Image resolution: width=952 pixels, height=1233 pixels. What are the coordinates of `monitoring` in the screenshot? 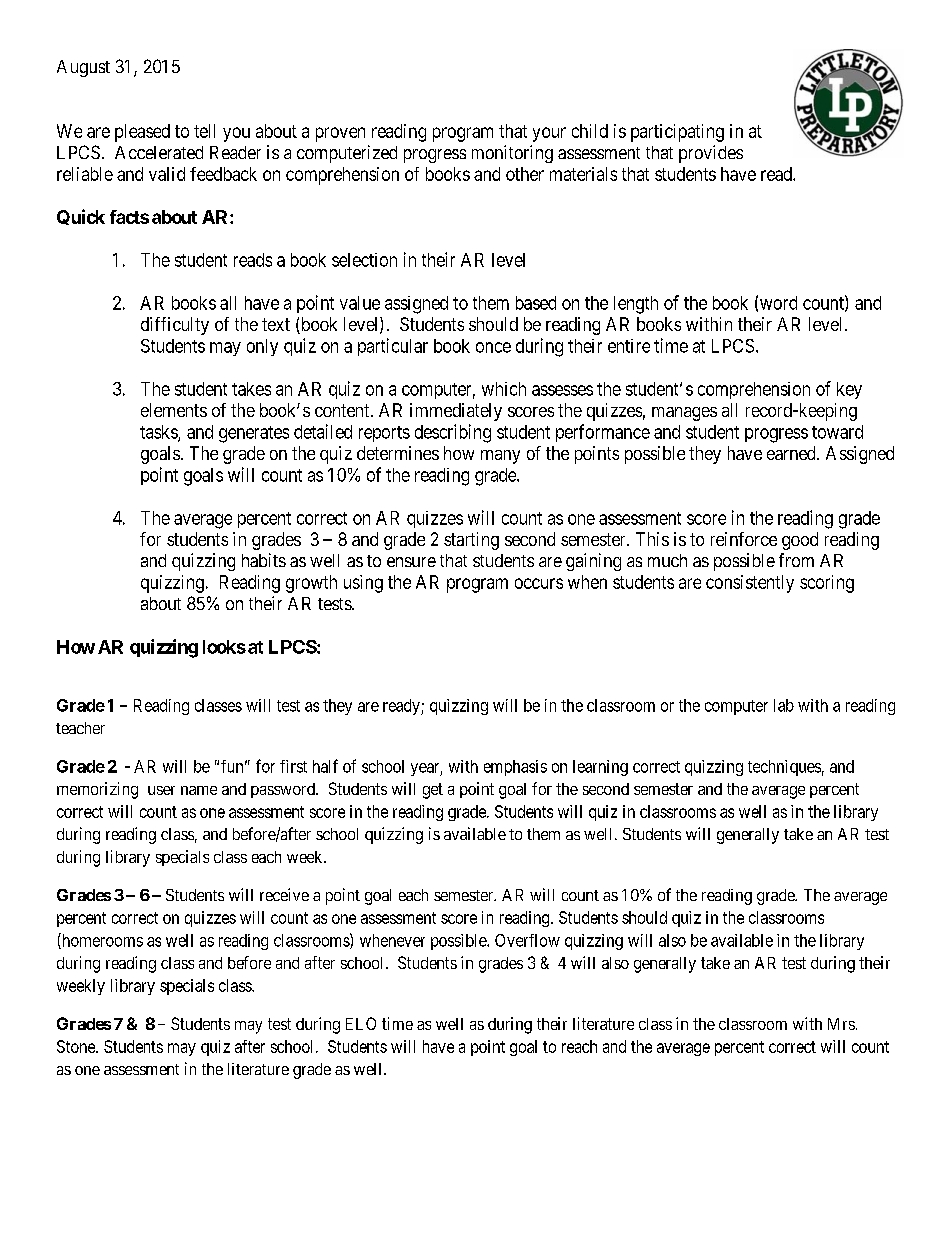 It's located at (512, 154).
